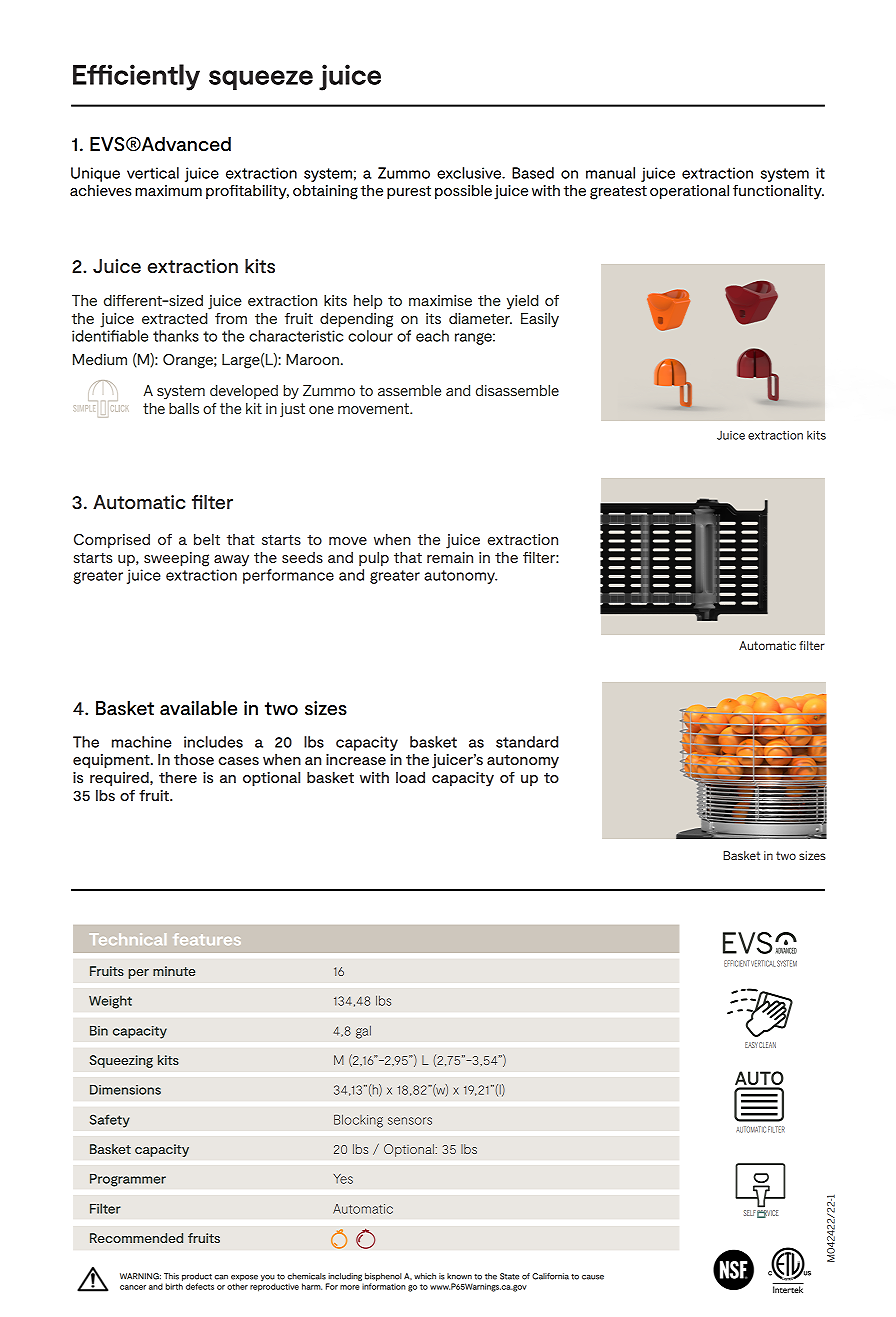 This screenshot has height=1317, width=896. I want to click on exclusive, so click(470, 173).
